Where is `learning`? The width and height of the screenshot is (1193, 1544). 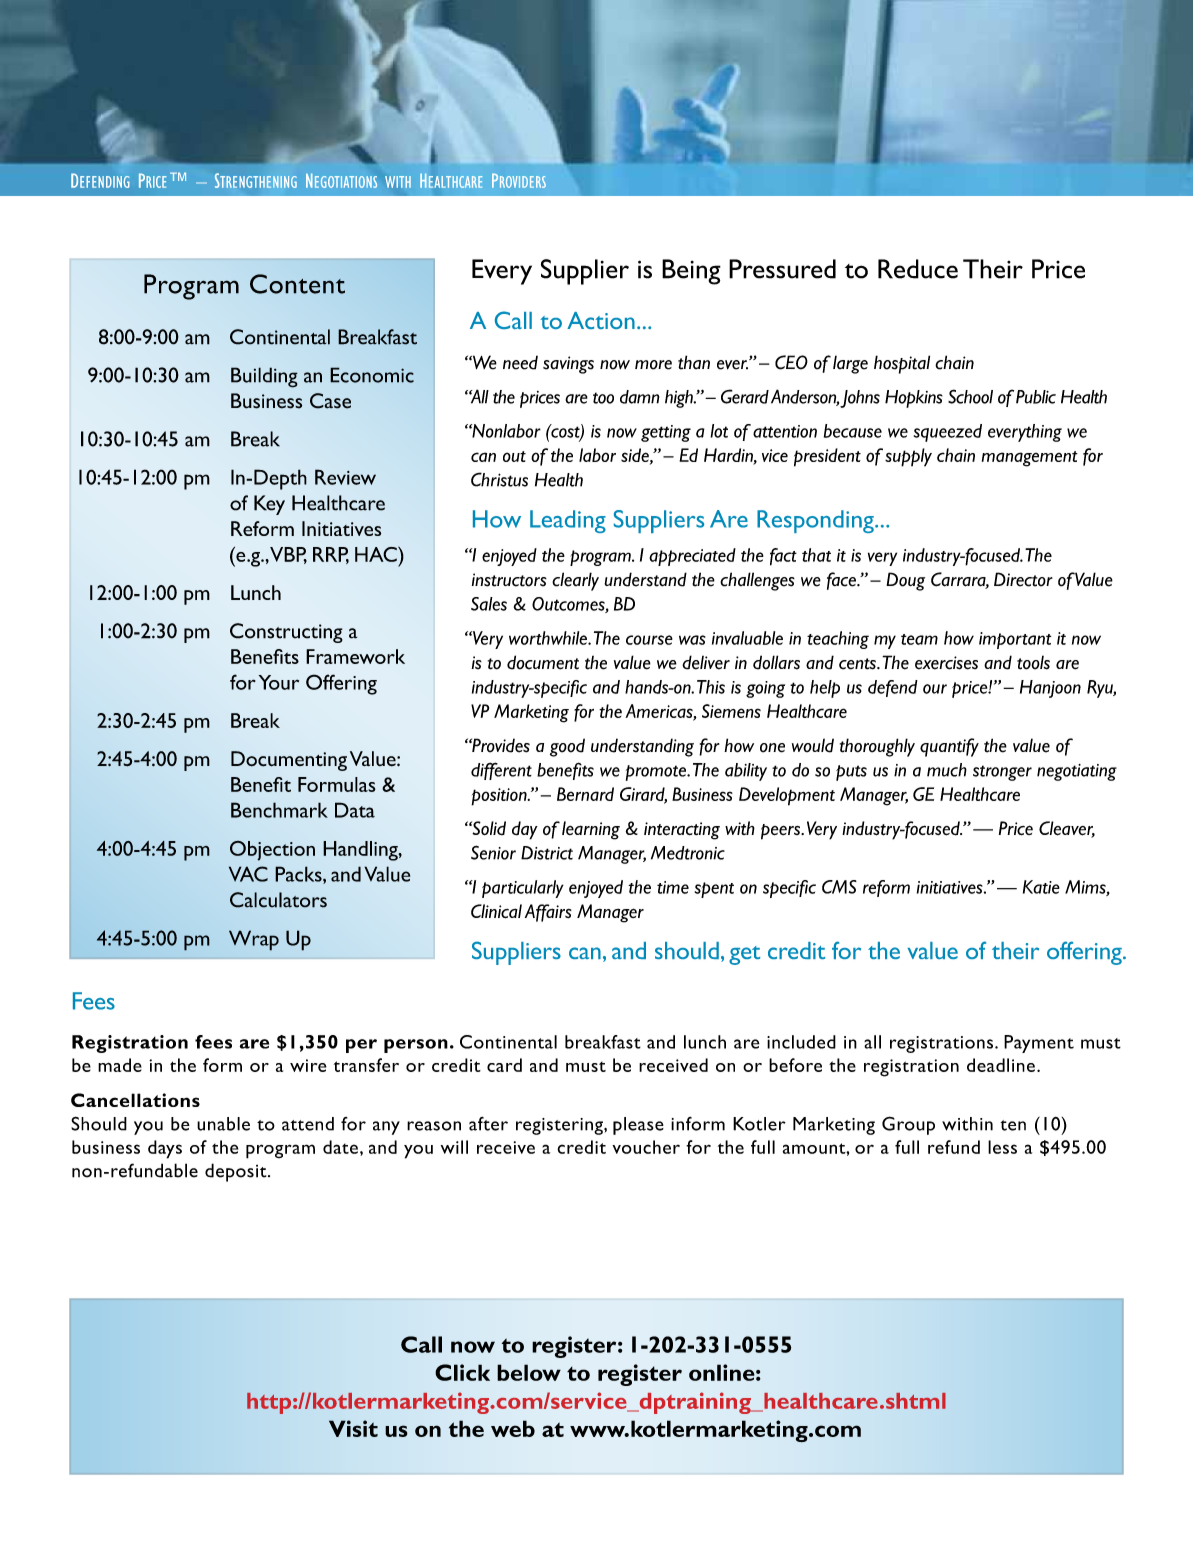 learning is located at coordinates (591, 830).
